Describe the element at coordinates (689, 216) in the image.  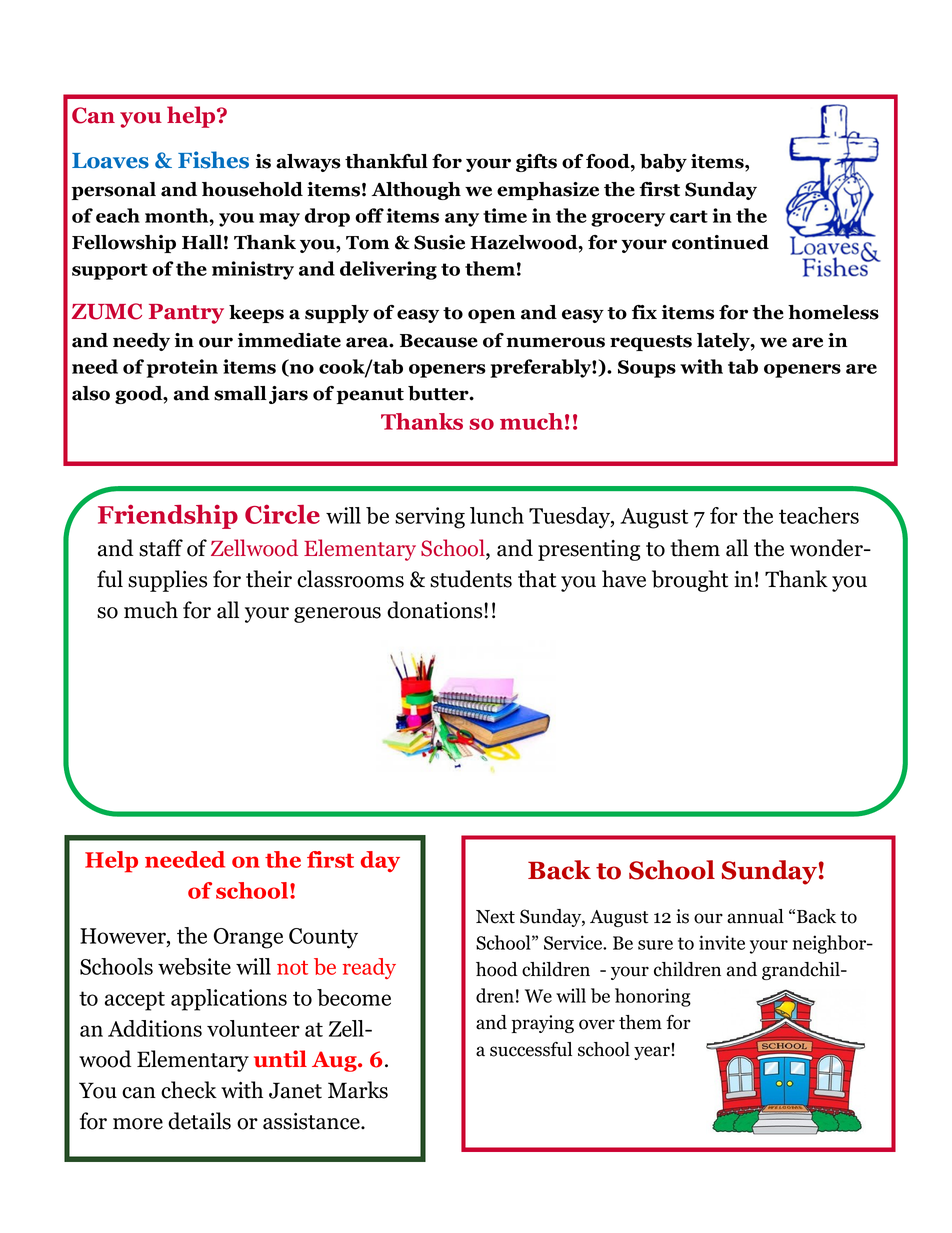
I see `cart` at that location.
